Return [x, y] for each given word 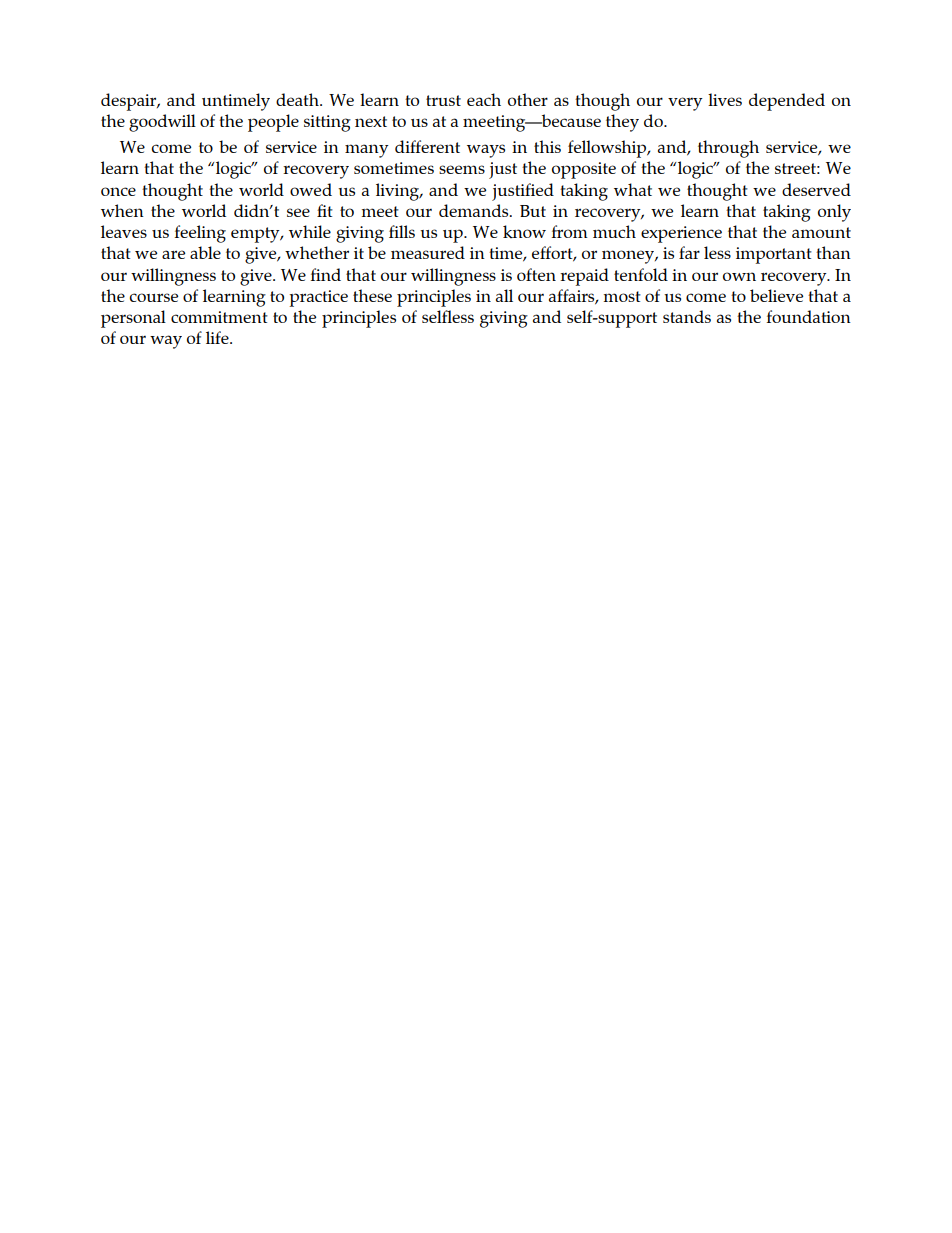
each [484, 99]
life [218, 337]
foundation [809, 316]
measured [428, 252]
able [205, 252]
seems [462, 169]
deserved [816, 189]
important [774, 255]
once [118, 191]
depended [787, 102]
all [504, 295]
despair [130, 102]
